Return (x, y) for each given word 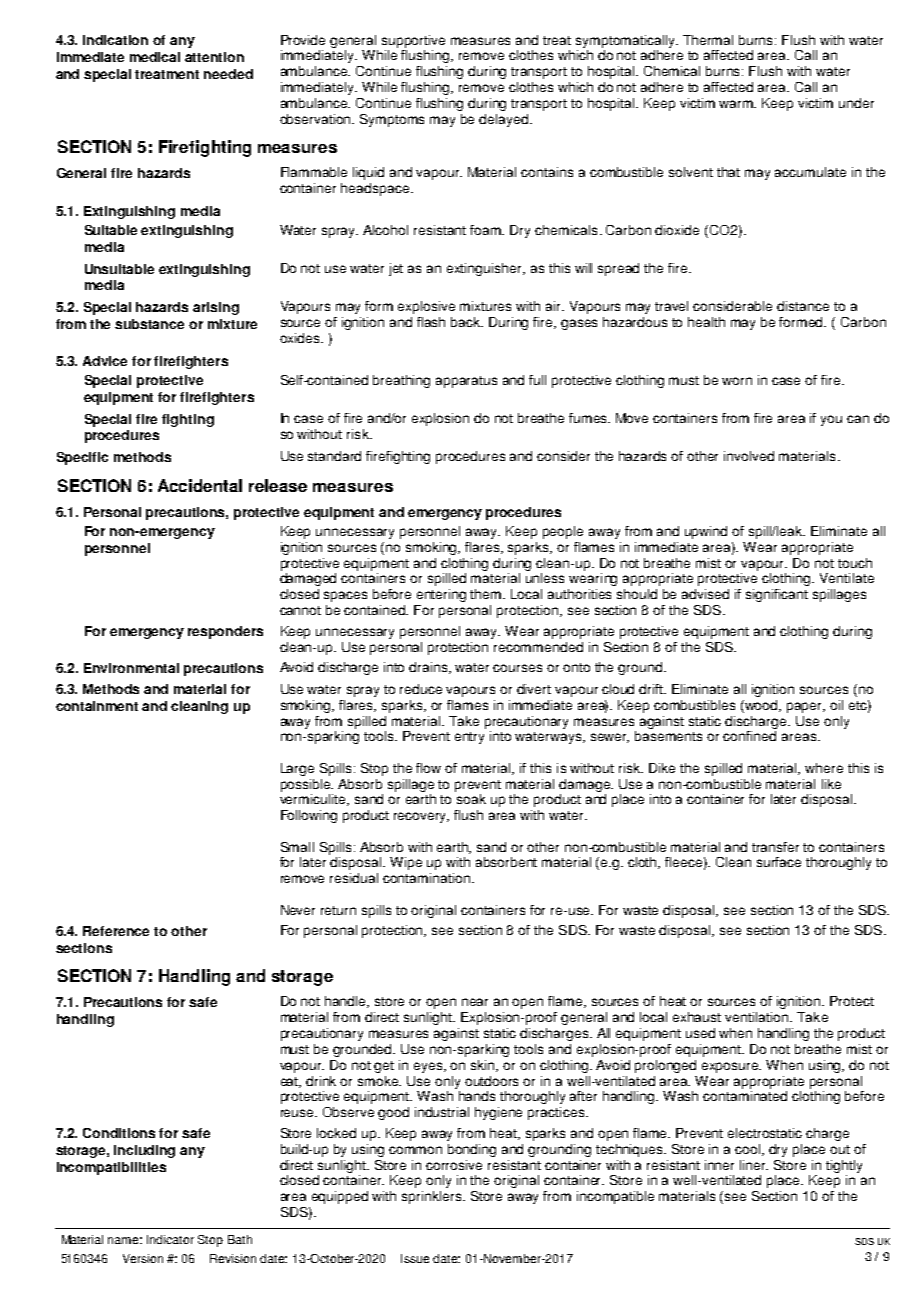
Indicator (170, 1239)
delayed (505, 120)
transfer (775, 847)
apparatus (466, 382)
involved (749, 456)
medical (155, 57)
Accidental (200, 485)
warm (737, 104)
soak (471, 799)
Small (297, 847)
